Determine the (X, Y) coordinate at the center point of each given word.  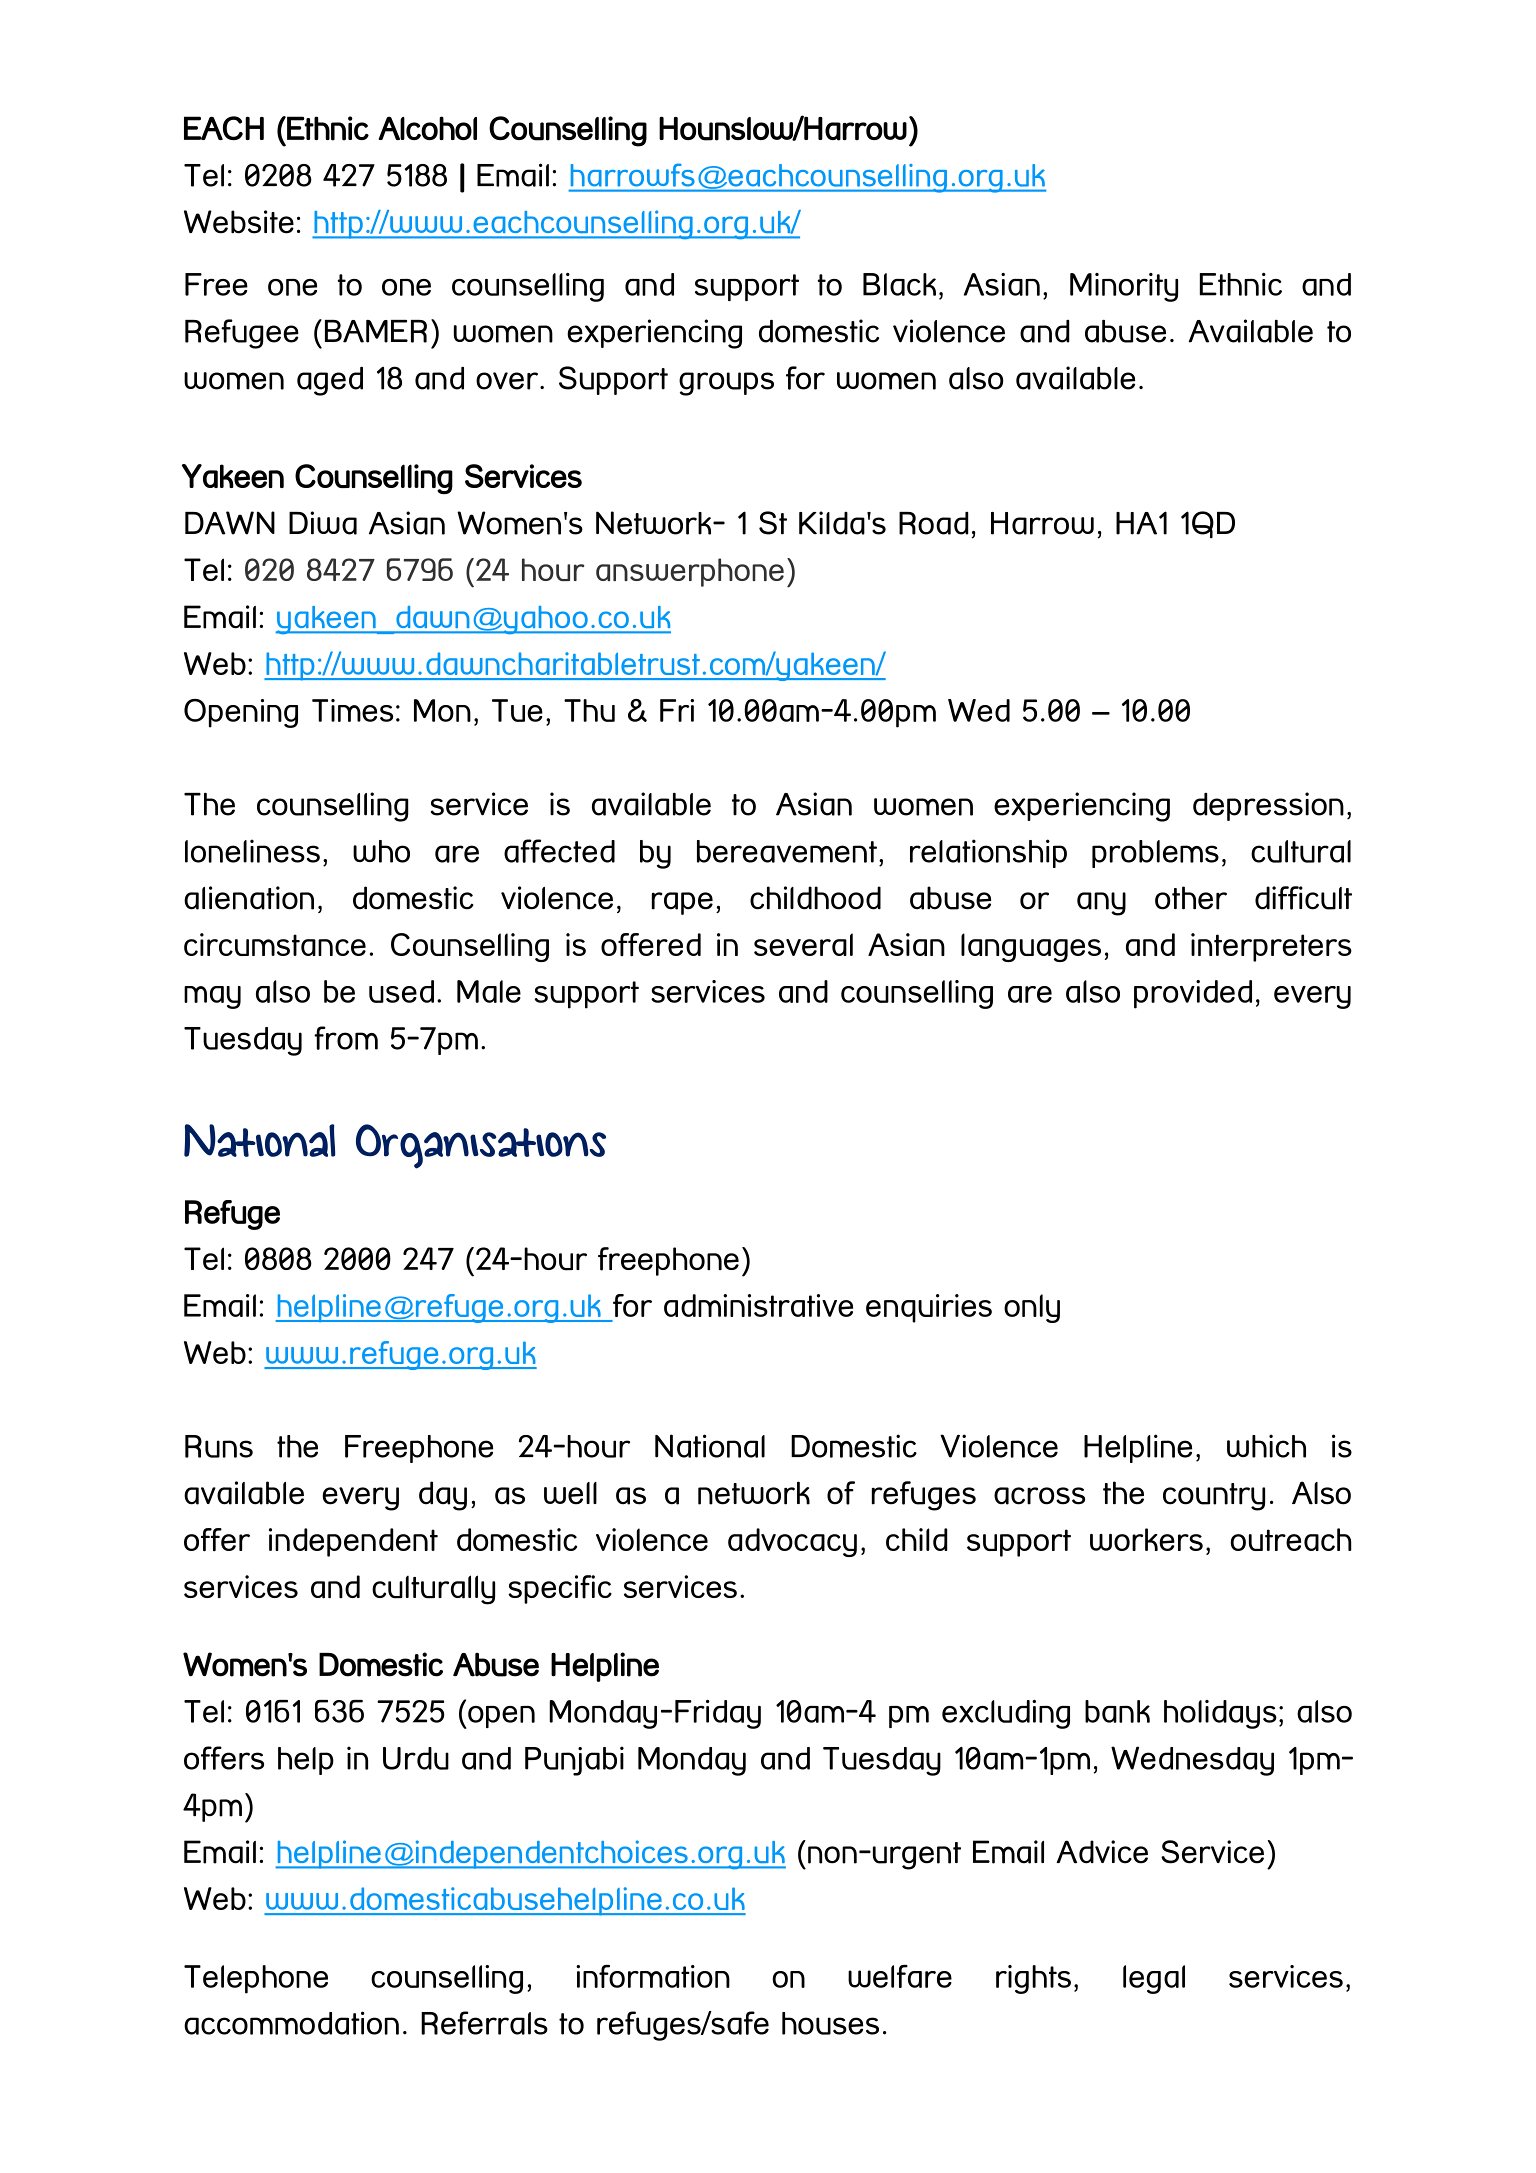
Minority (1124, 287)
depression (1268, 806)
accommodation (291, 2023)
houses (830, 2023)
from (346, 1038)
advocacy (792, 1542)
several (803, 944)
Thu (589, 710)
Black (899, 284)
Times (352, 710)
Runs (219, 1446)
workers (1146, 1539)
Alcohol (428, 128)
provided (1193, 994)
